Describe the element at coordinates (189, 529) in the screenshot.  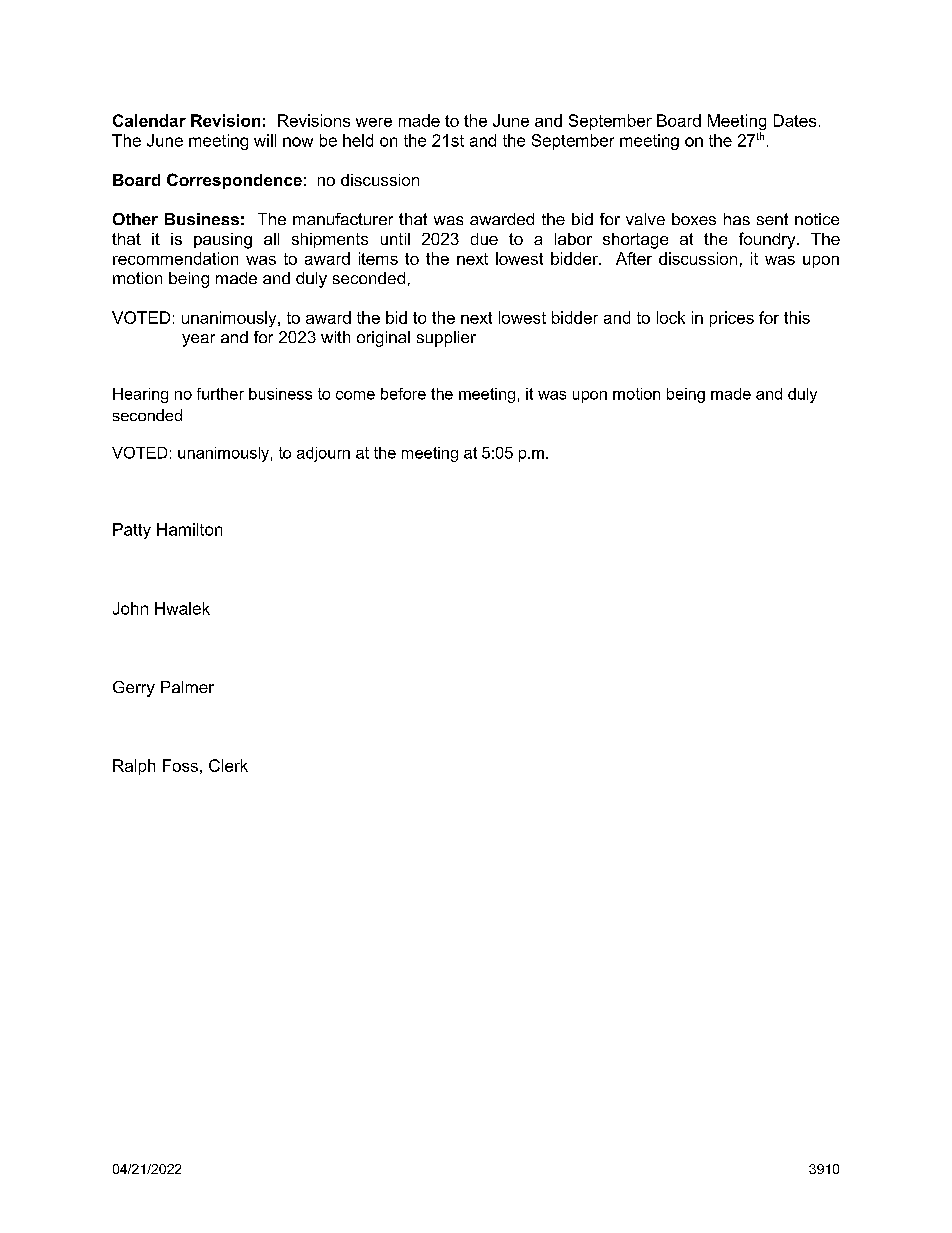
I see `Hamilton` at that location.
